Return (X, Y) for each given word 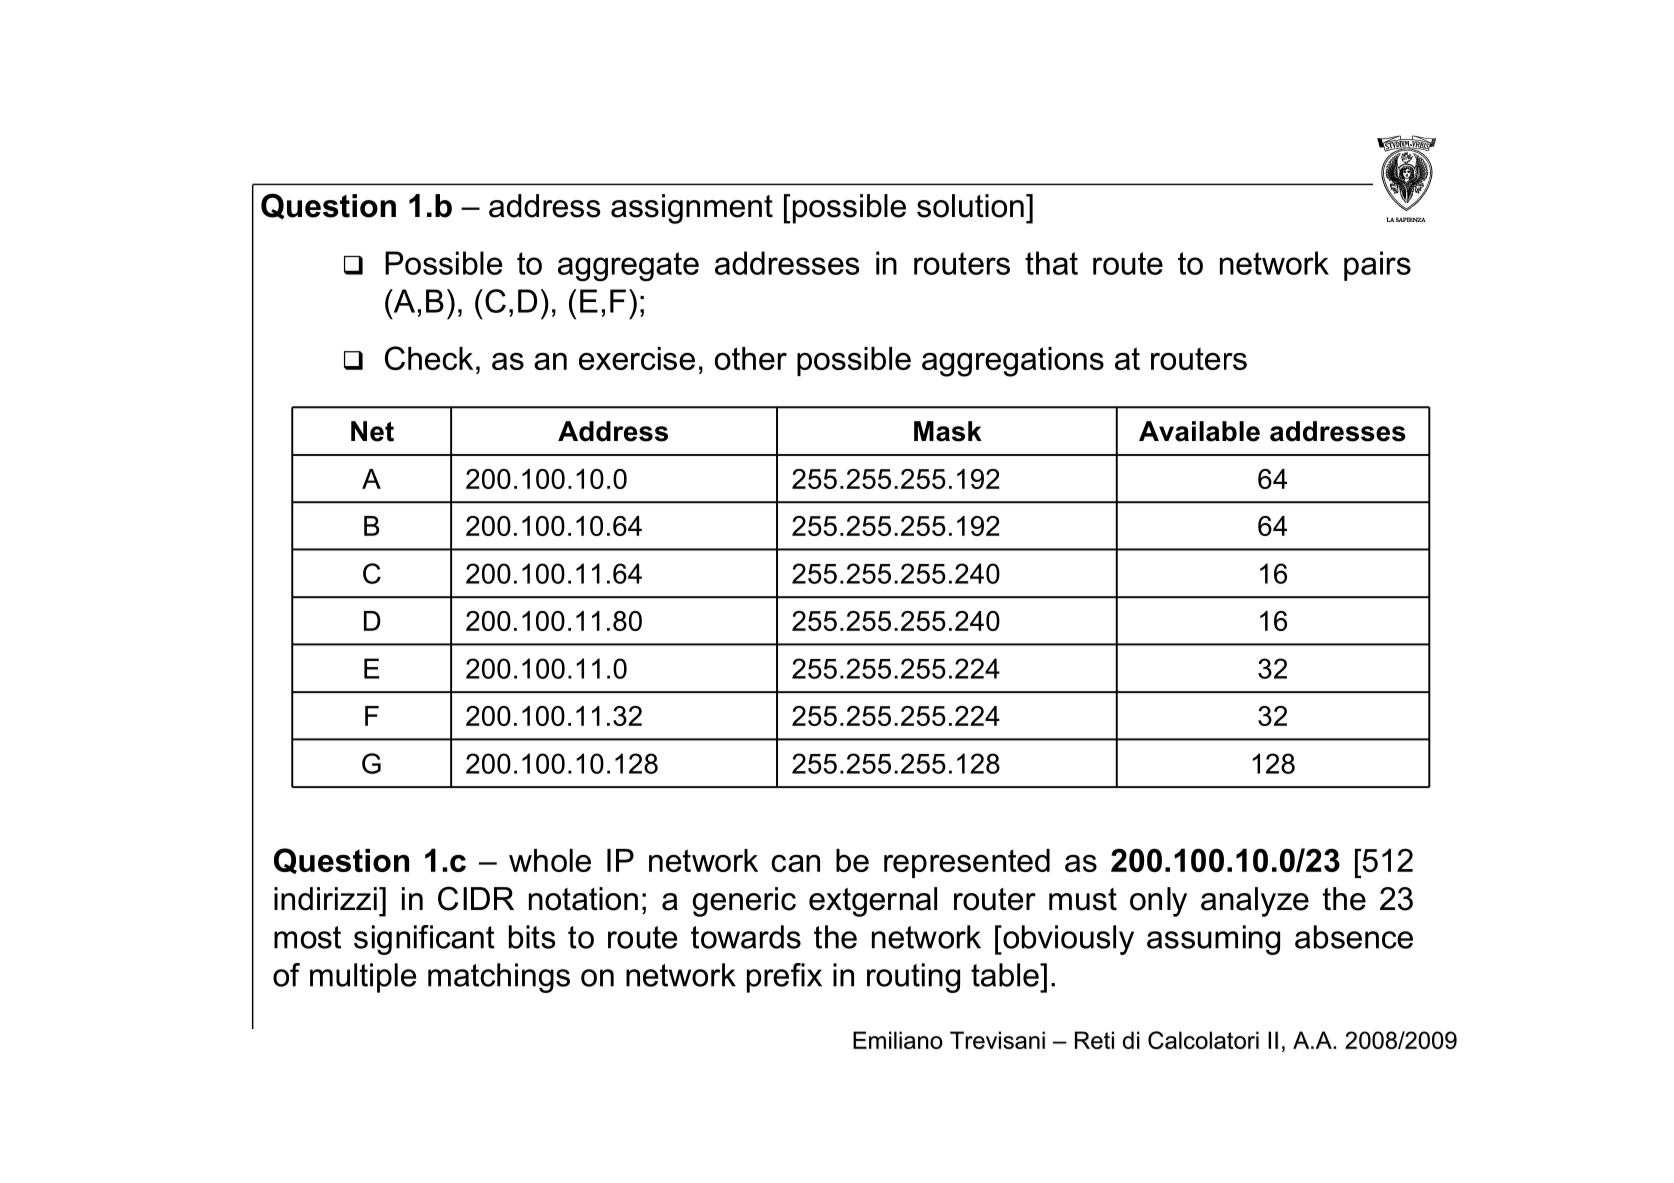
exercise (637, 358)
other (751, 358)
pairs (1377, 266)
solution (970, 206)
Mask (948, 431)
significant (424, 940)
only (1158, 902)
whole (550, 860)
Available (1199, 431)
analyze (1255, 902)
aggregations (1013, 362)
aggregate (628, 267)
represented (967, 863)
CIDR (476, 898)
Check (429, 358)
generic (744, 902)
